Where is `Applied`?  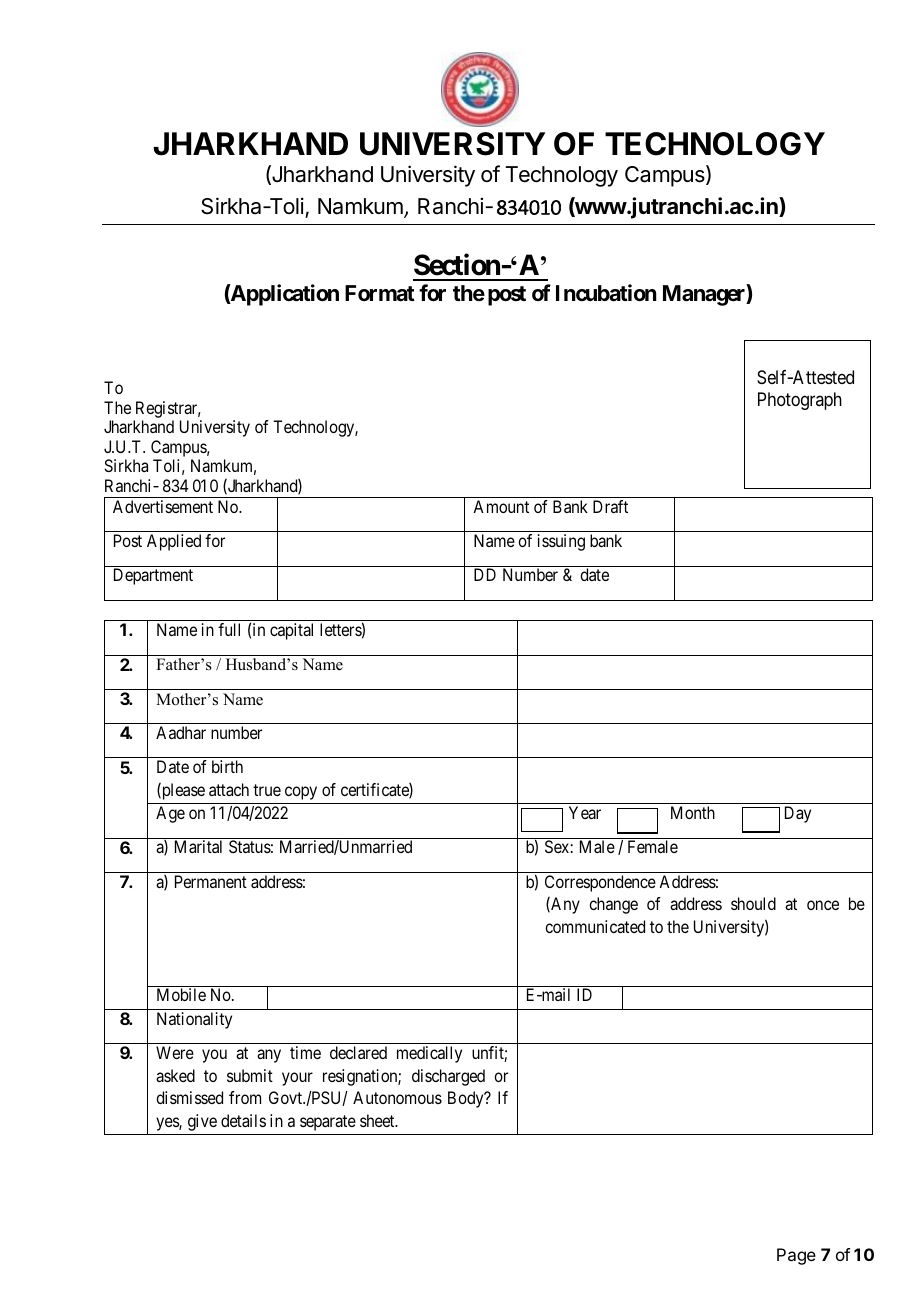 Applied is located at coordinates (174, 542).
